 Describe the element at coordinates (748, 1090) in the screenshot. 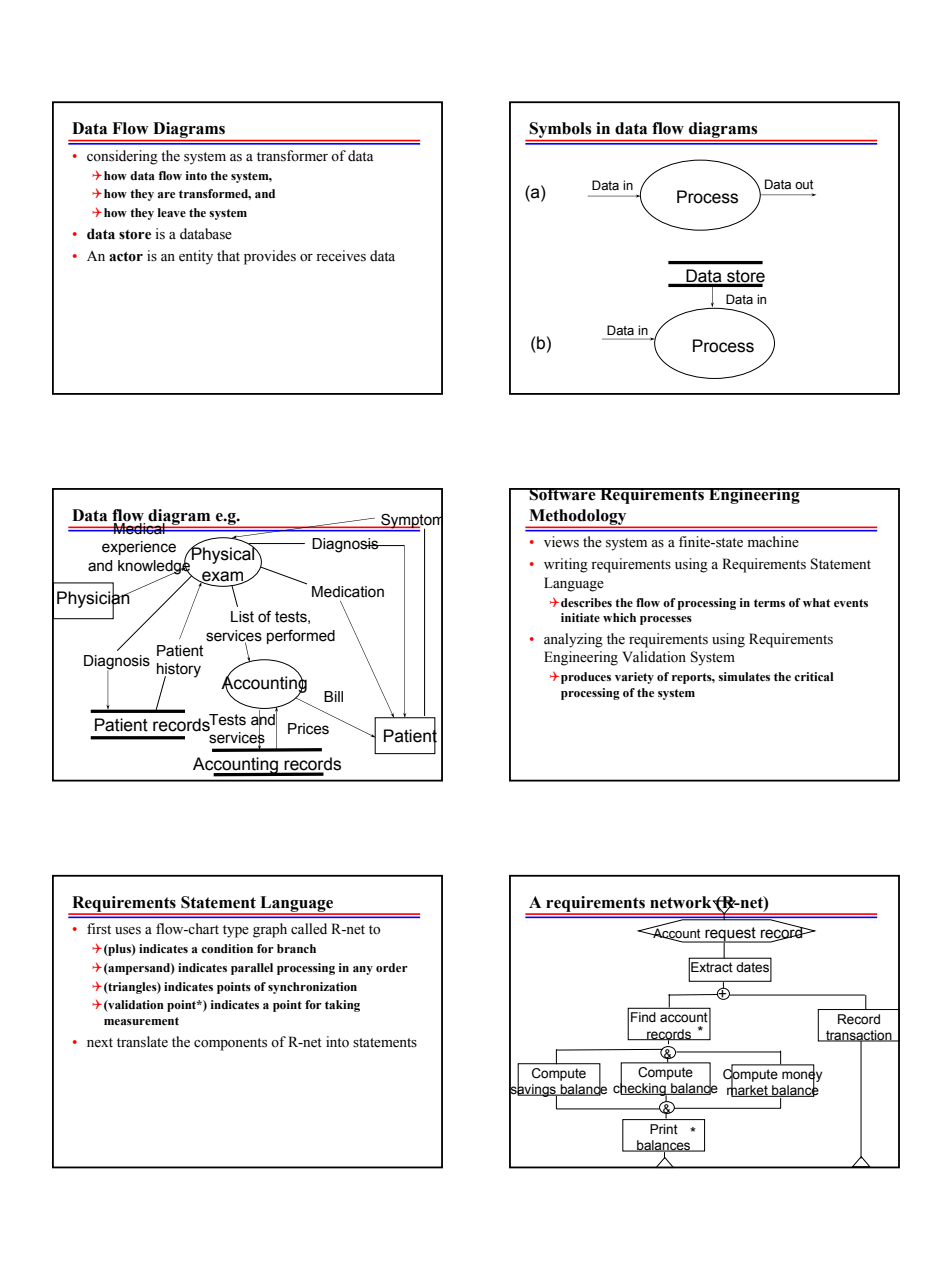

I see `market` at that location.
